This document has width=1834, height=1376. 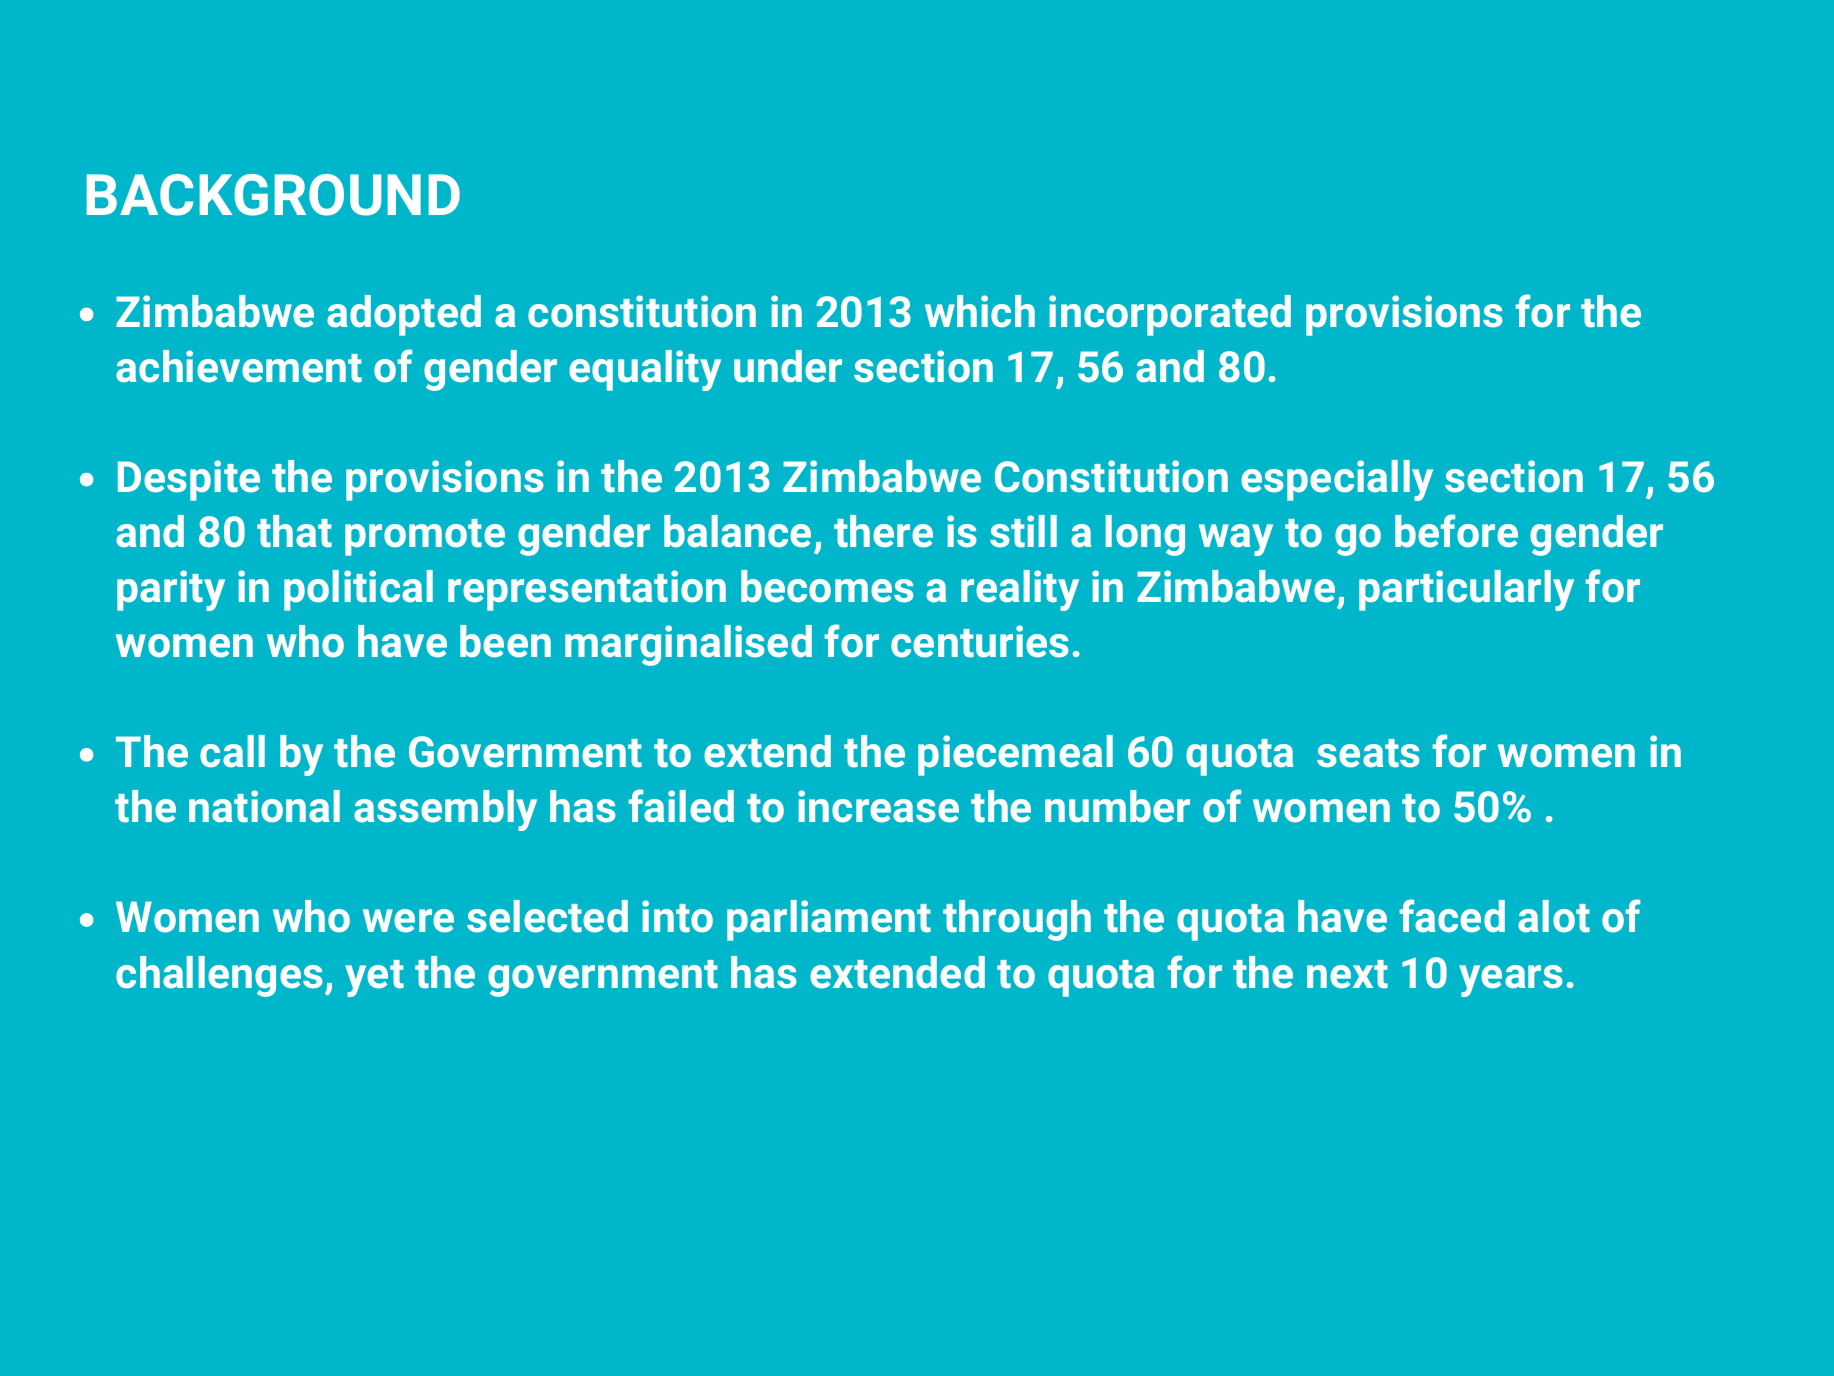 What do you see at coordinates (374, 978) in the document?
I see `yet` at bounding box center [374, 978].
